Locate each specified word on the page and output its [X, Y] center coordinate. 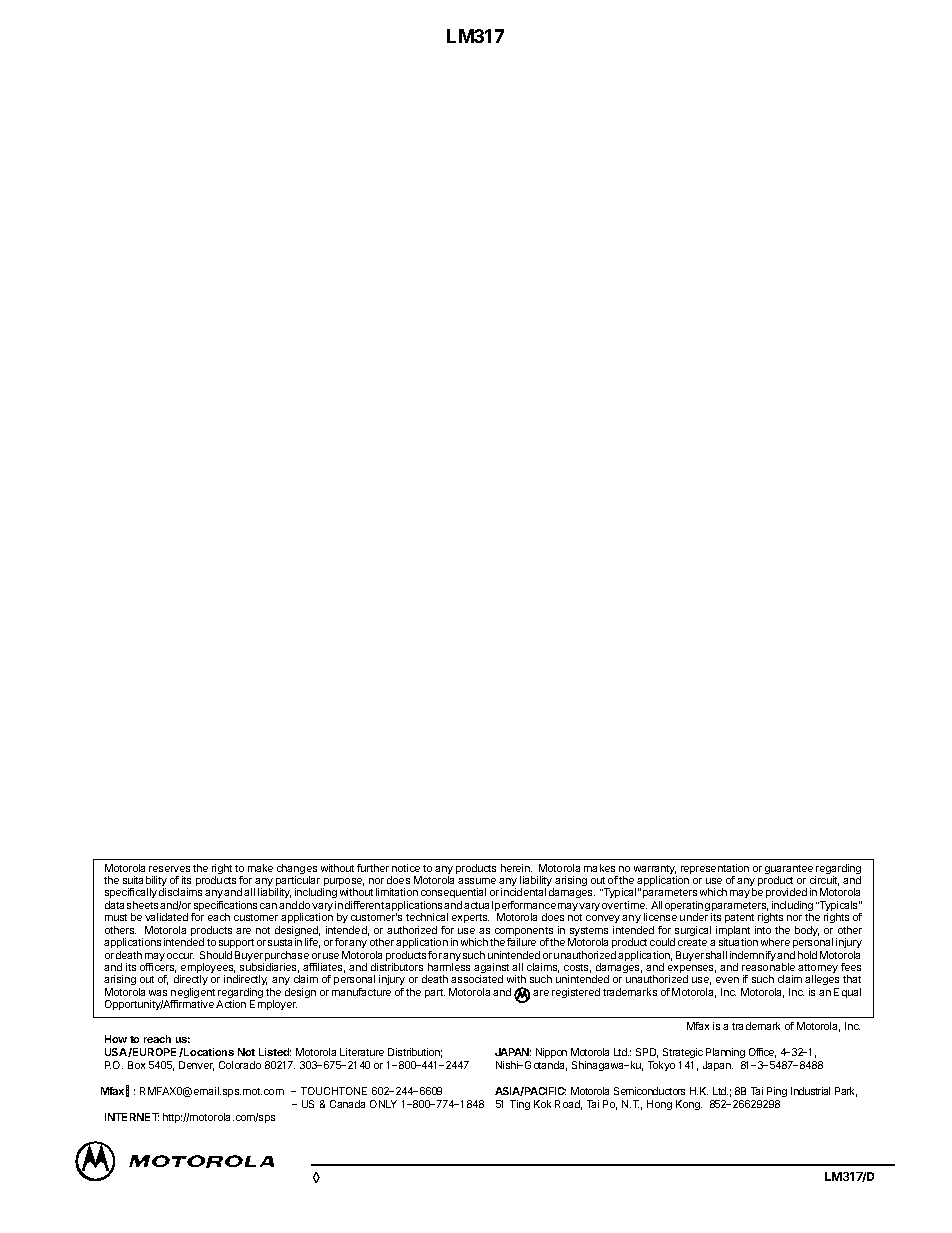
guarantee [789, 871]
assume [477, 881]
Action [231, 1004]
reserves [169, 869]
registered [576, 993]
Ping [777, 1092]
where [775, 942]
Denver [196, 1066]
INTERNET [132, 1117]
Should [216, 955]
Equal [847, 993]
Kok [542, 1104]
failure [521, 942]
